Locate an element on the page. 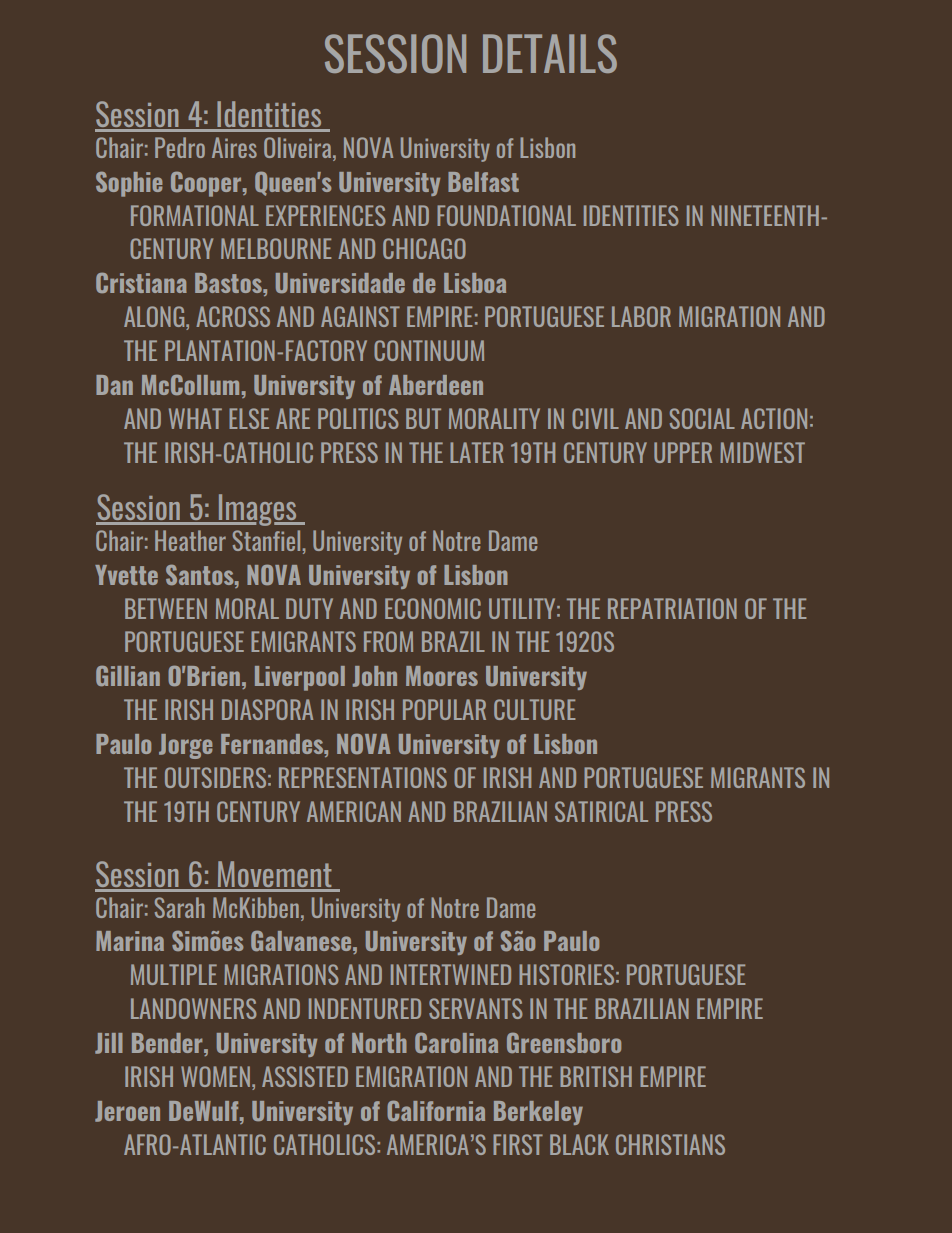 The image size is (952, 1233). ECONOMIC is located at coordinates (433, 608).
